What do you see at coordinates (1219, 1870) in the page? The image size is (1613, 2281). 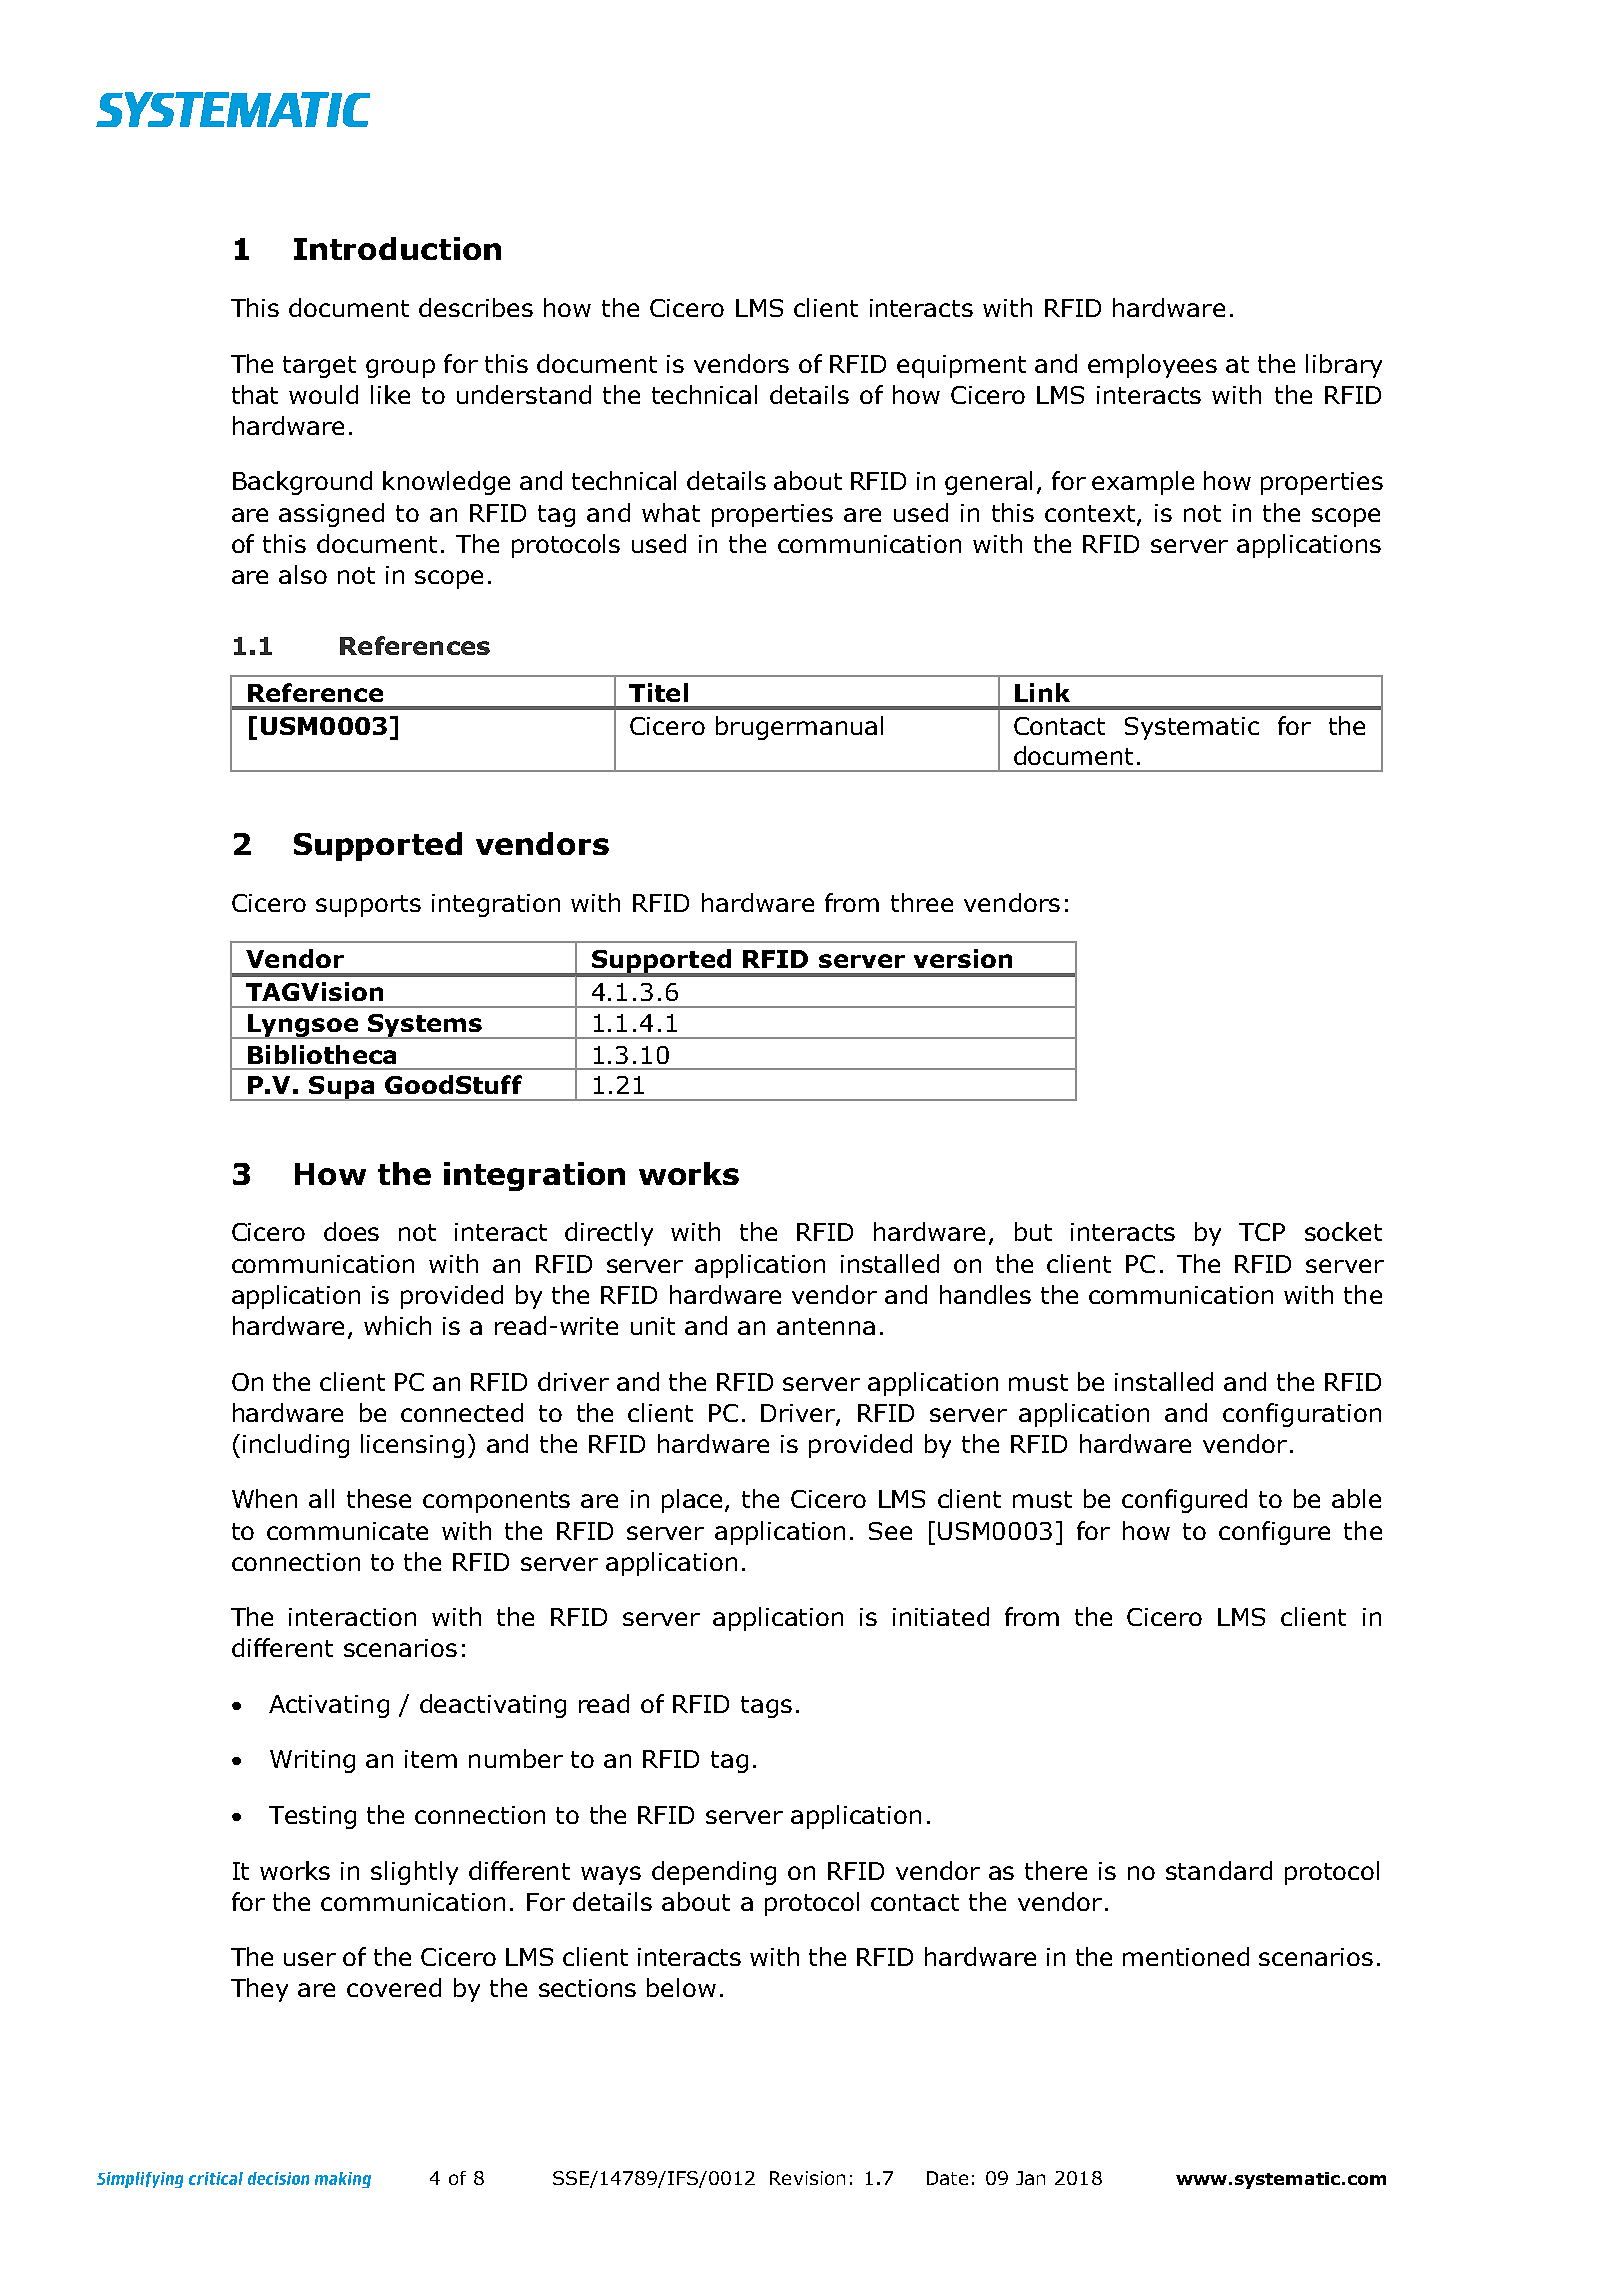 I see `standard` at bounding box center [1219, 1870].
